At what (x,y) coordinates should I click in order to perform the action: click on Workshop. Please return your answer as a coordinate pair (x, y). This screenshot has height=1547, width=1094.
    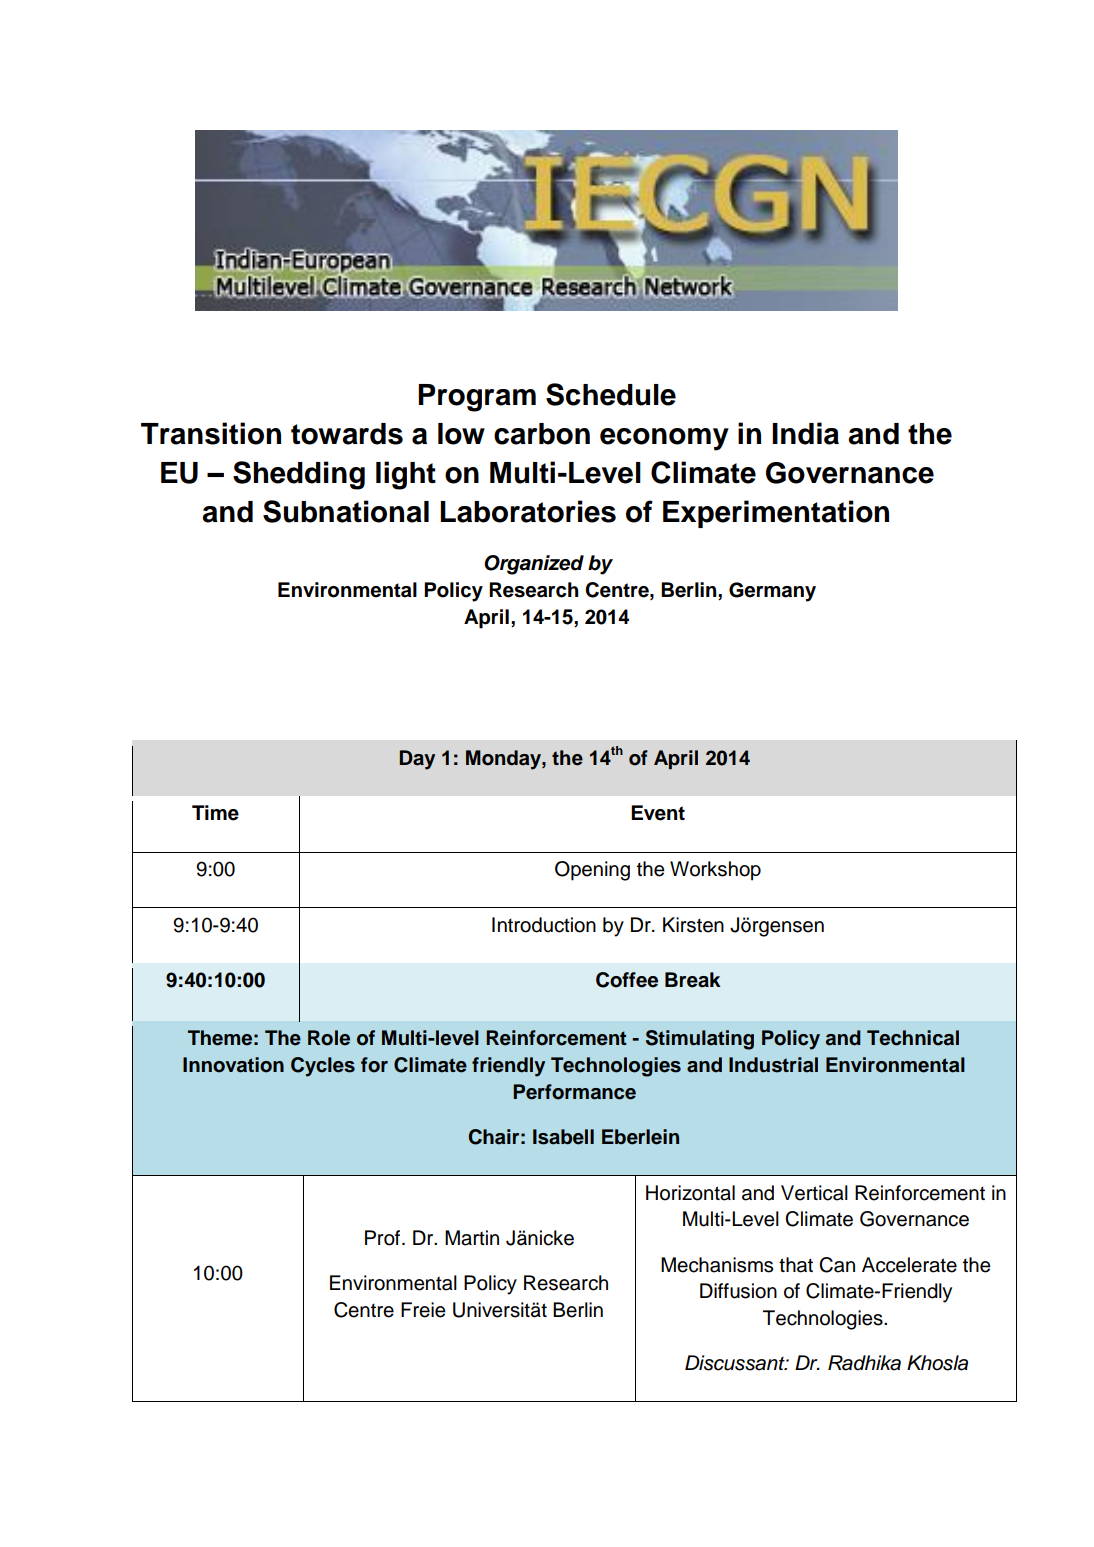
    Looking at the image, I should click on (715, 871).
